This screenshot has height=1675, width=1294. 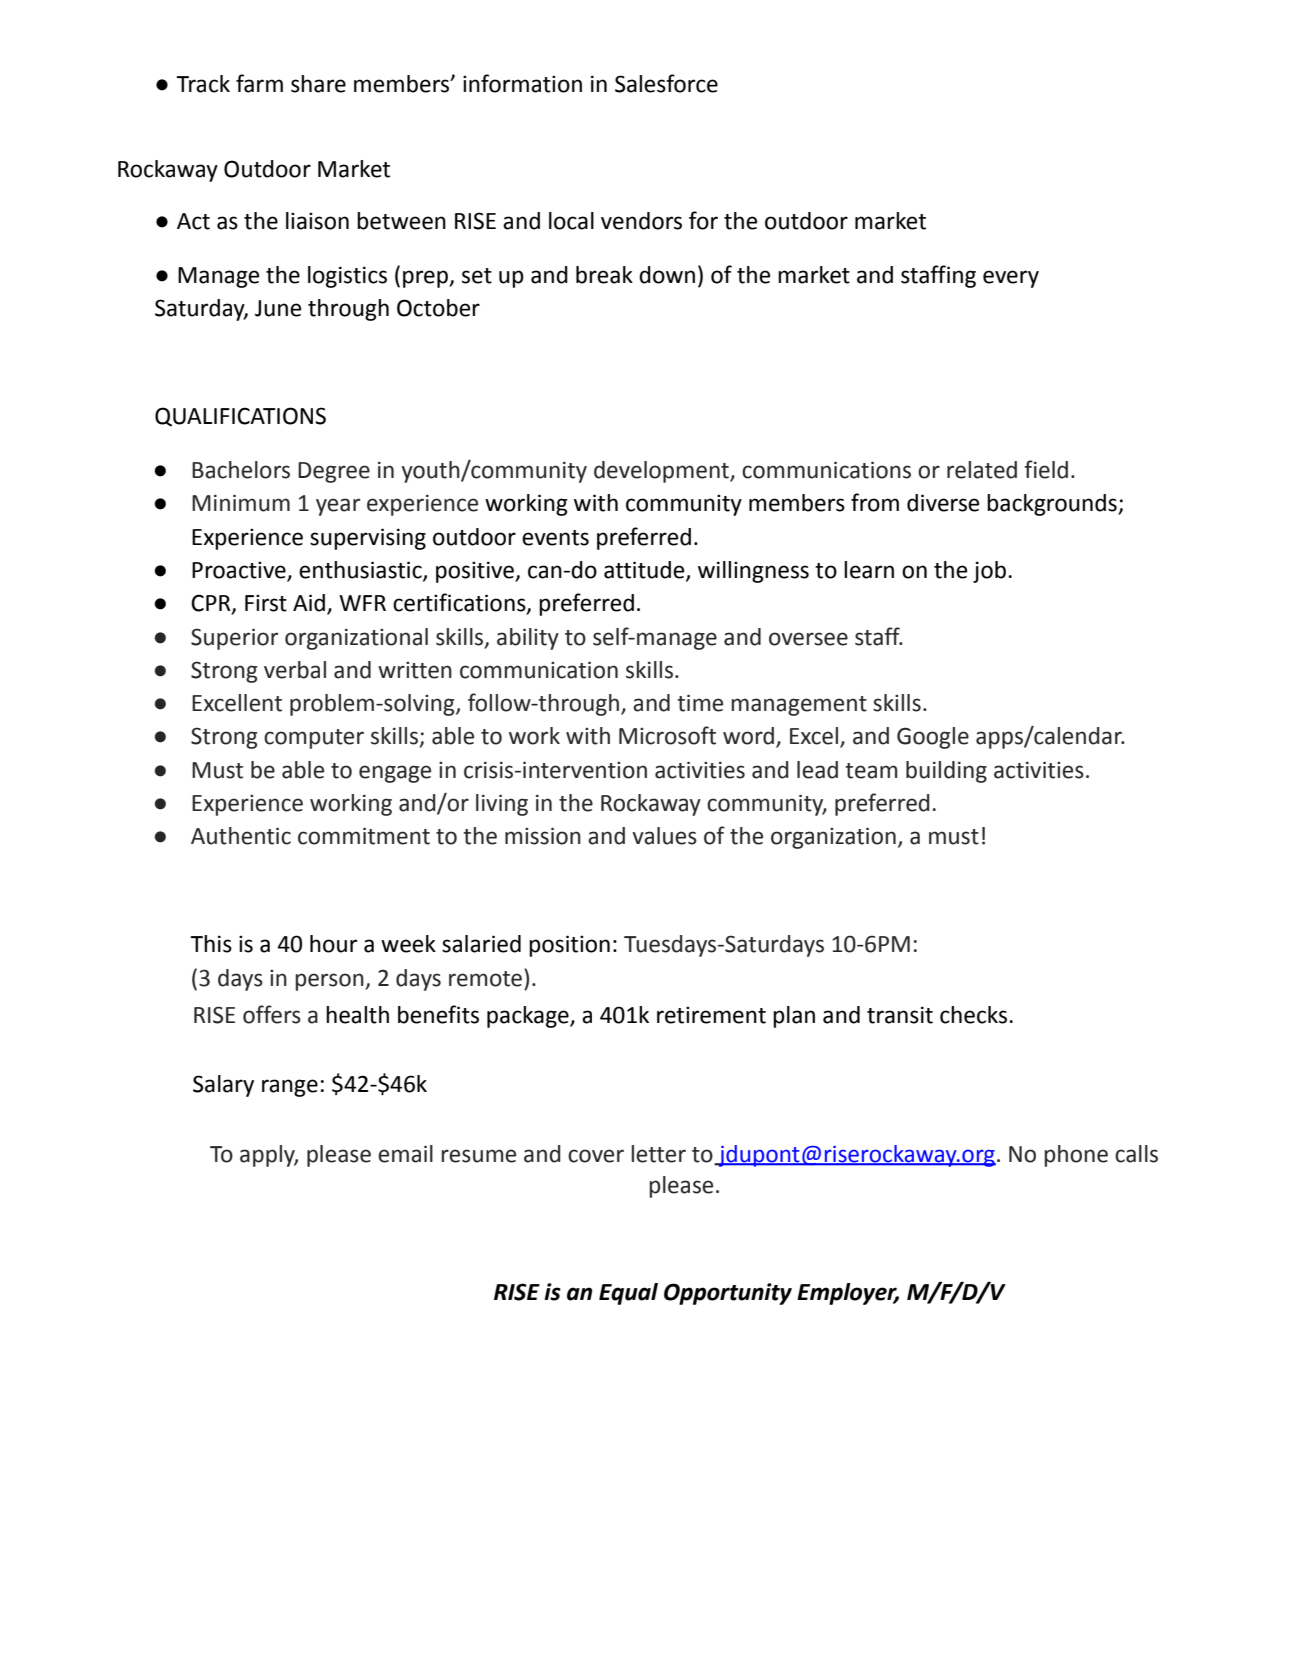 I want to click on verbal, so click(x=295, y=670).
